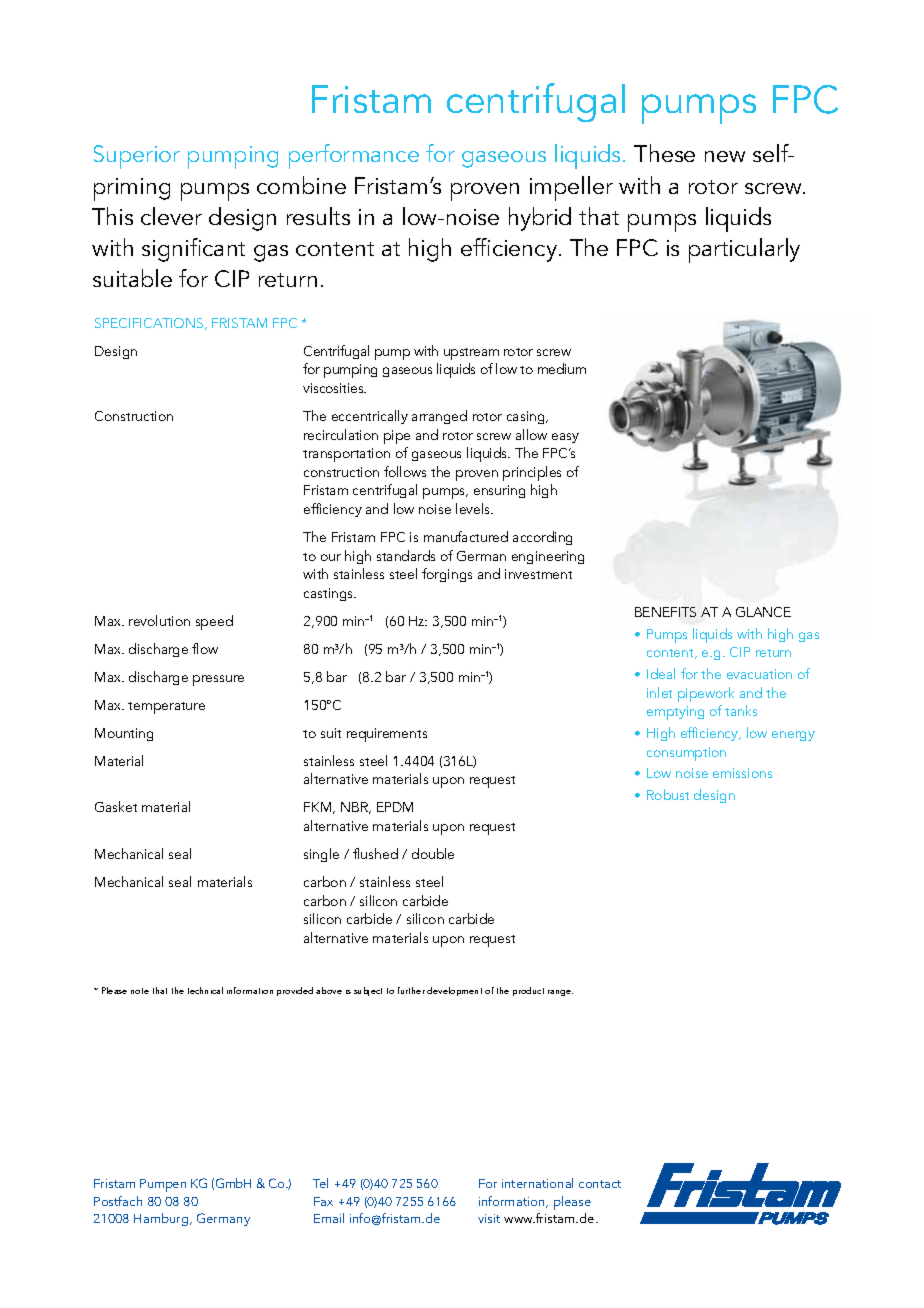  I want to click on BENEFITS, so click(665, 612).
